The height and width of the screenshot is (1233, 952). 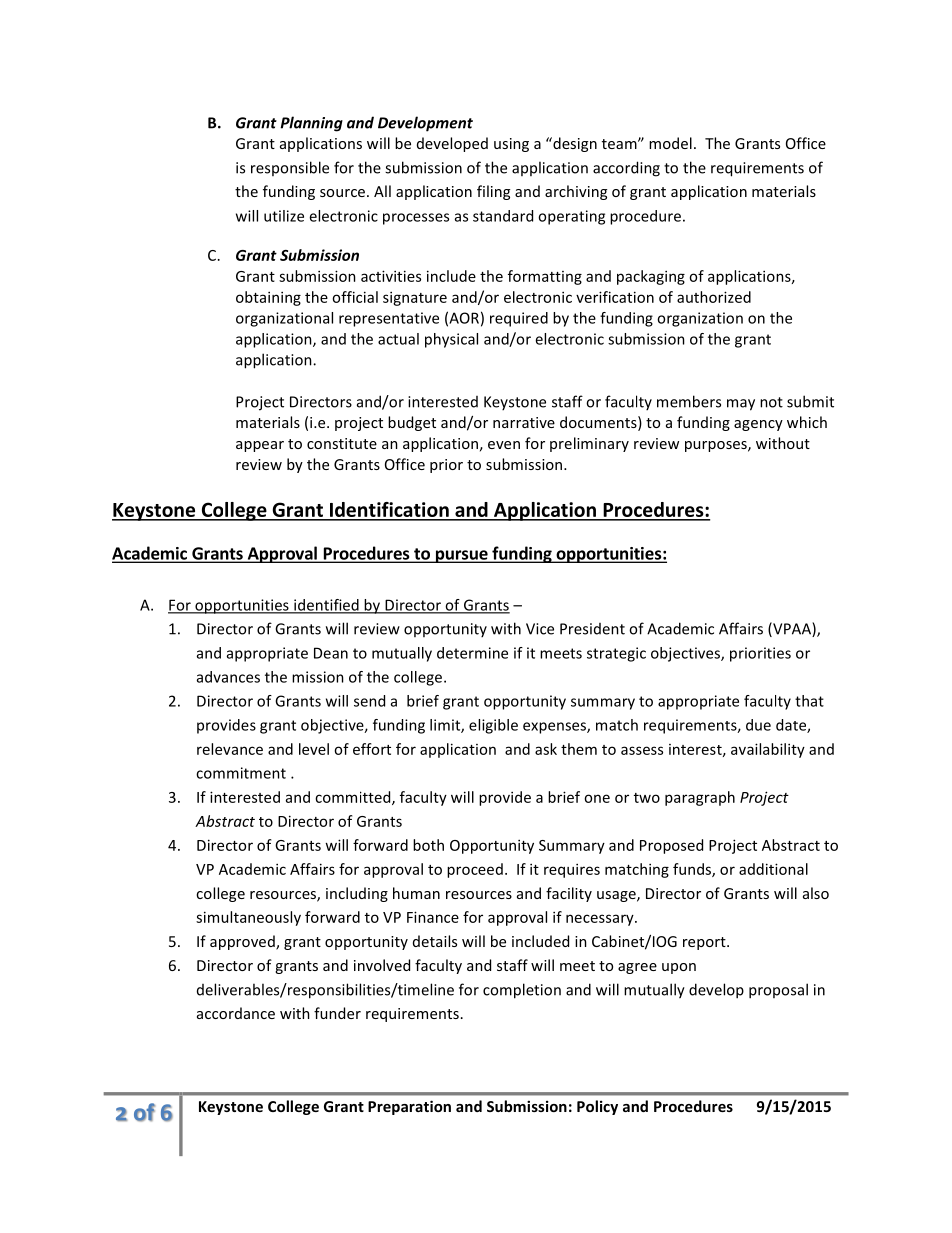 I want to click on Policy, so click(x=597, y=1107).
